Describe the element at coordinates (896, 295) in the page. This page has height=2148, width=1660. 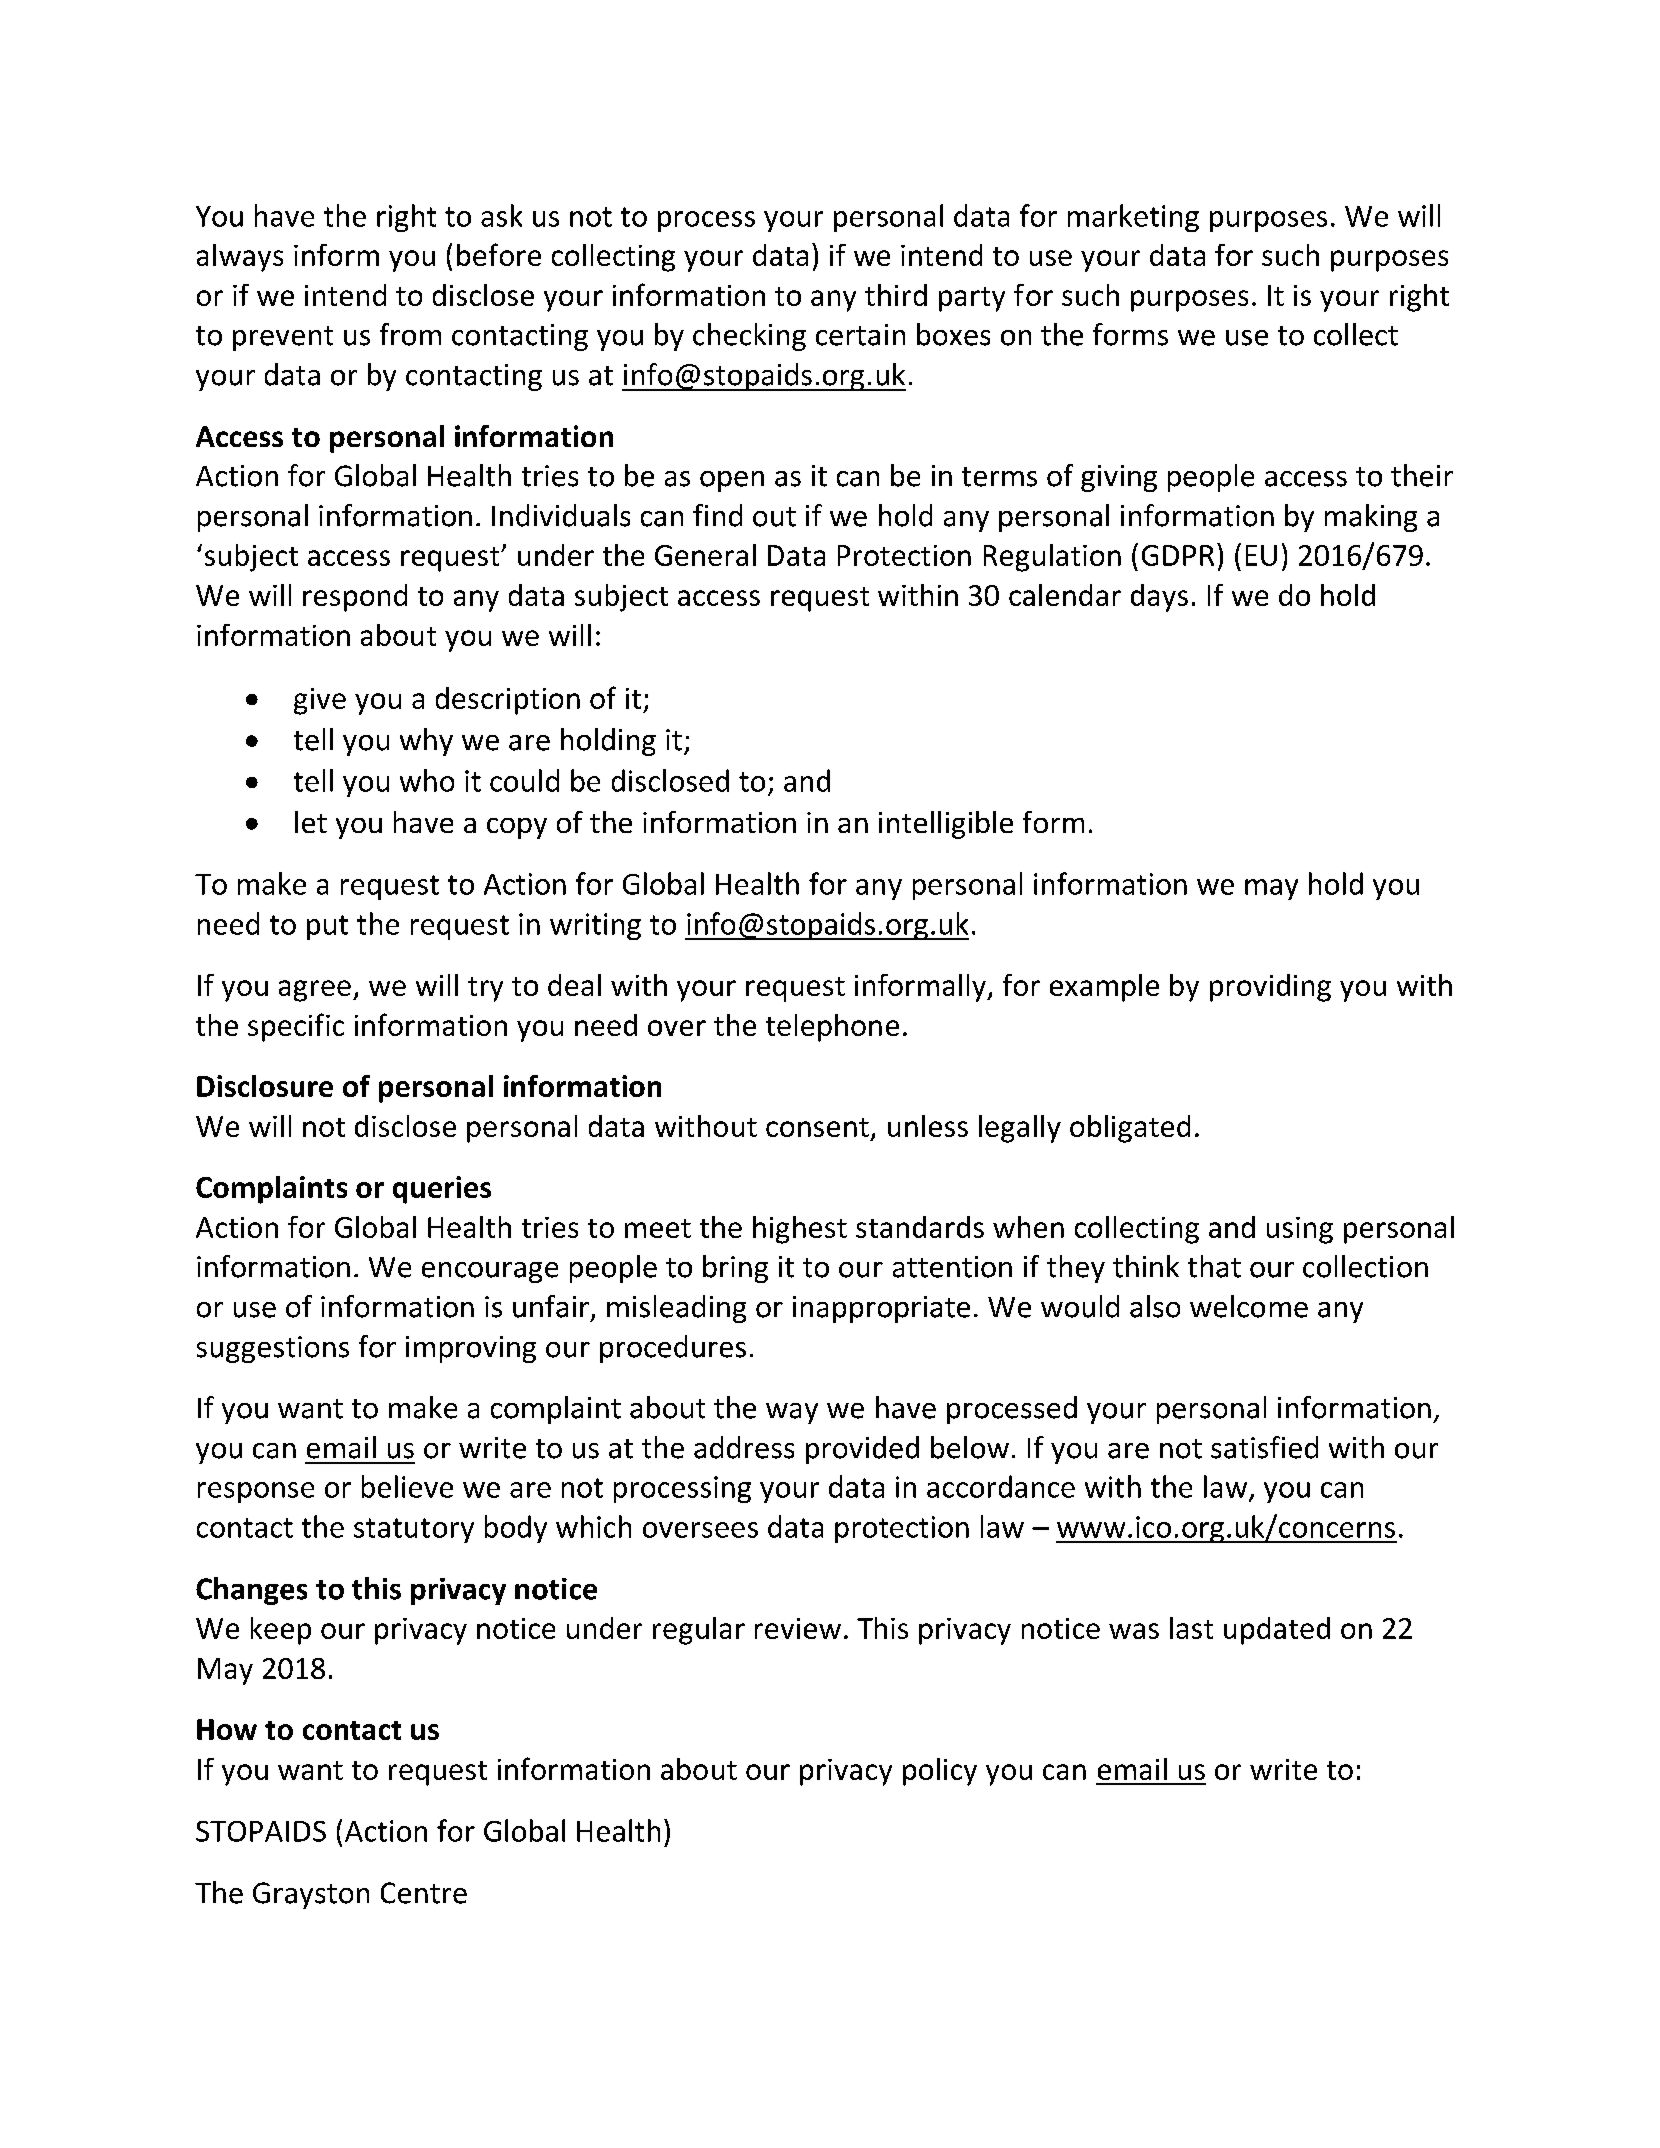
I see `third` at that location.
